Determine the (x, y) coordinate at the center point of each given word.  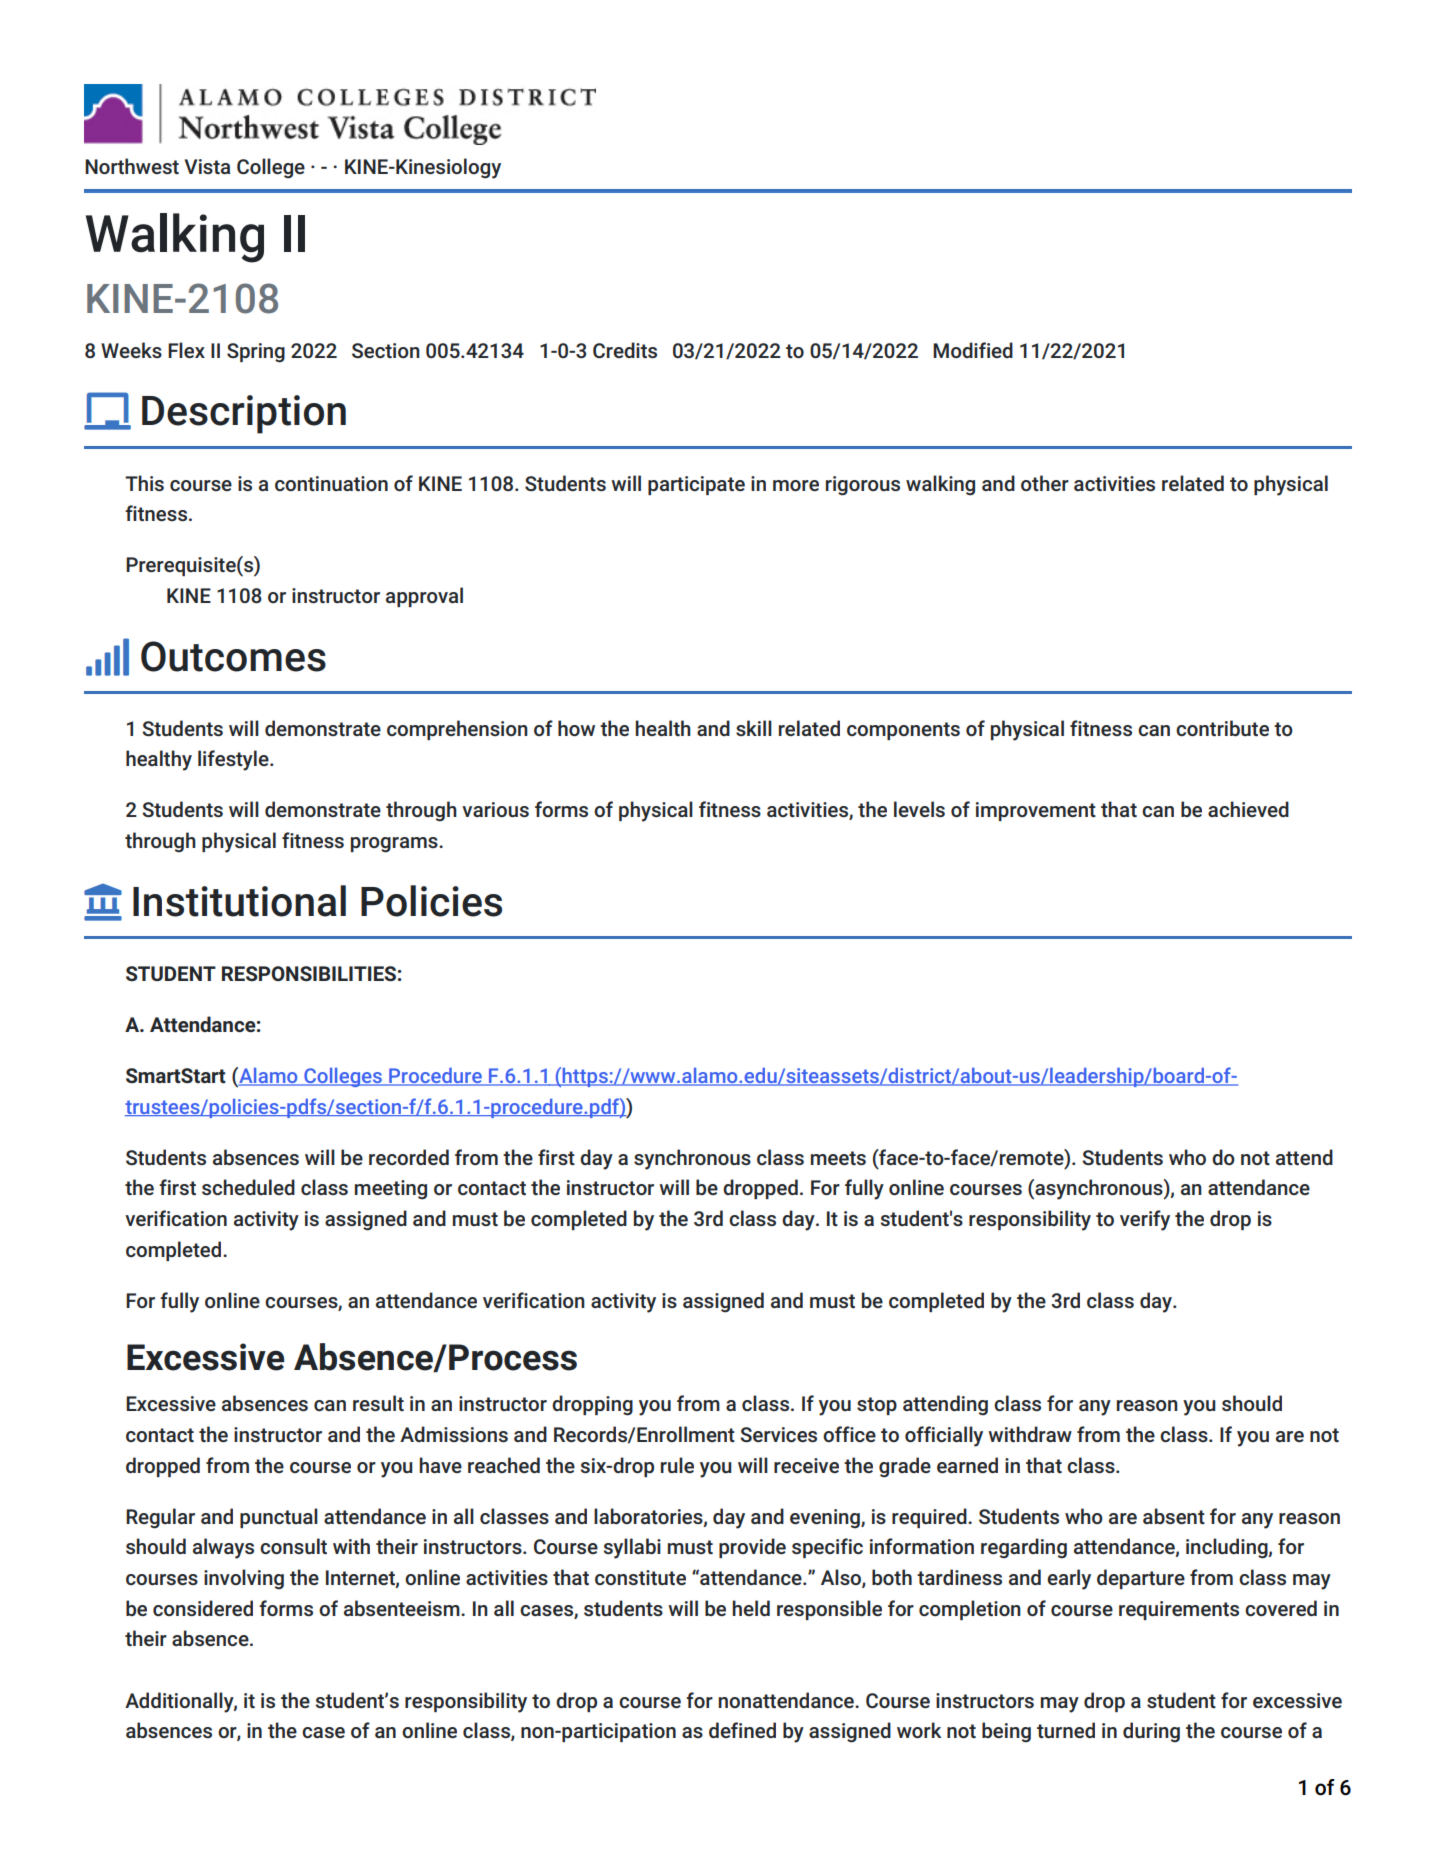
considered (203, 1608)
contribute (1222, 728)
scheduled (248, 1187)
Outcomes (233, 656)
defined (742, 1730)
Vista (207, 166)
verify (1145, 1220)
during (1151, 1732)
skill (754, 728)
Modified (973, 350)
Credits (625, 350)
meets (838, 1158)
